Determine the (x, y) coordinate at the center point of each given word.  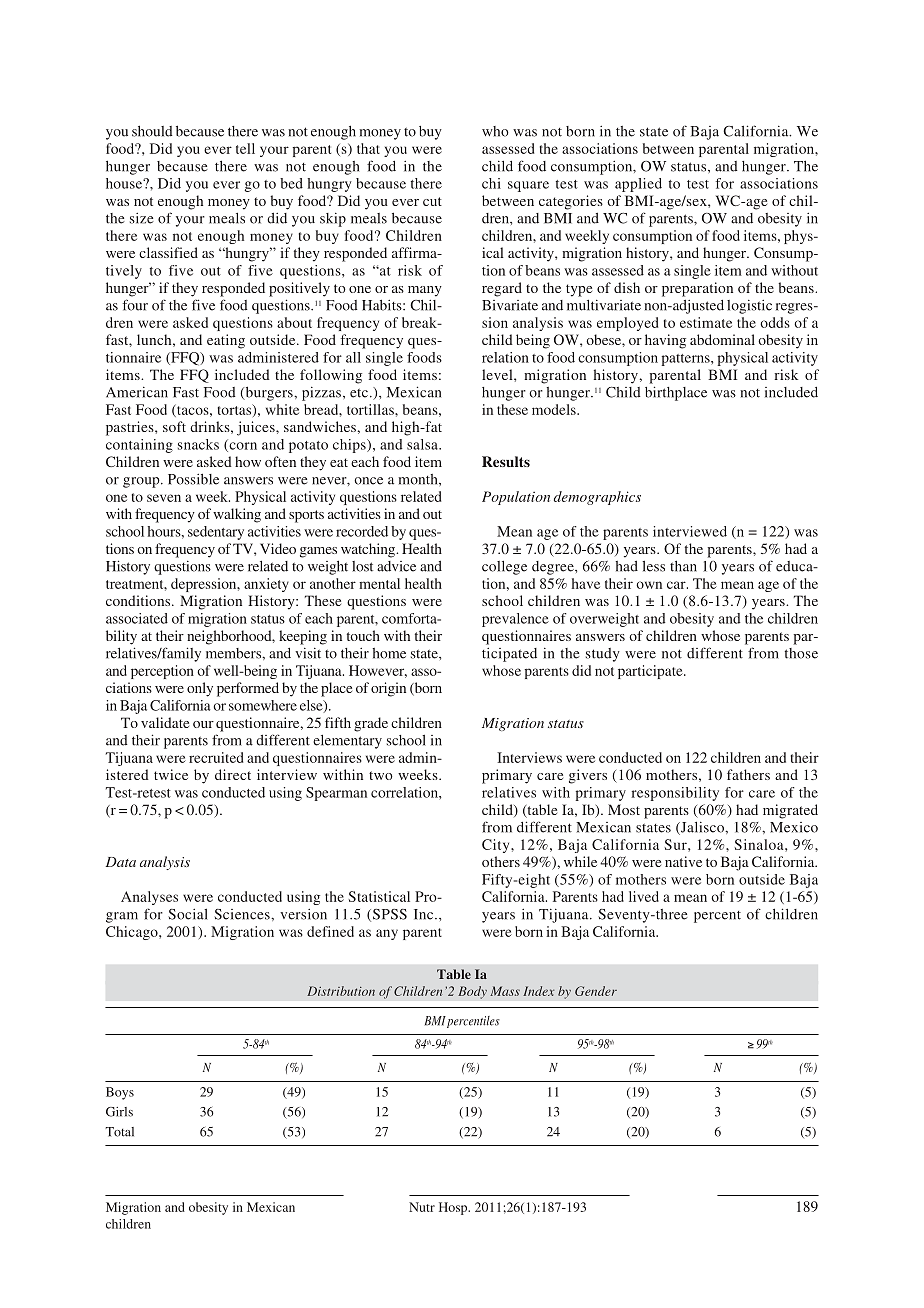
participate (651, 672)
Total (119, 1132)
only (200, 689)
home (389, 653)
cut (432, 201)
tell (245, 148)
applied (638, 185)
